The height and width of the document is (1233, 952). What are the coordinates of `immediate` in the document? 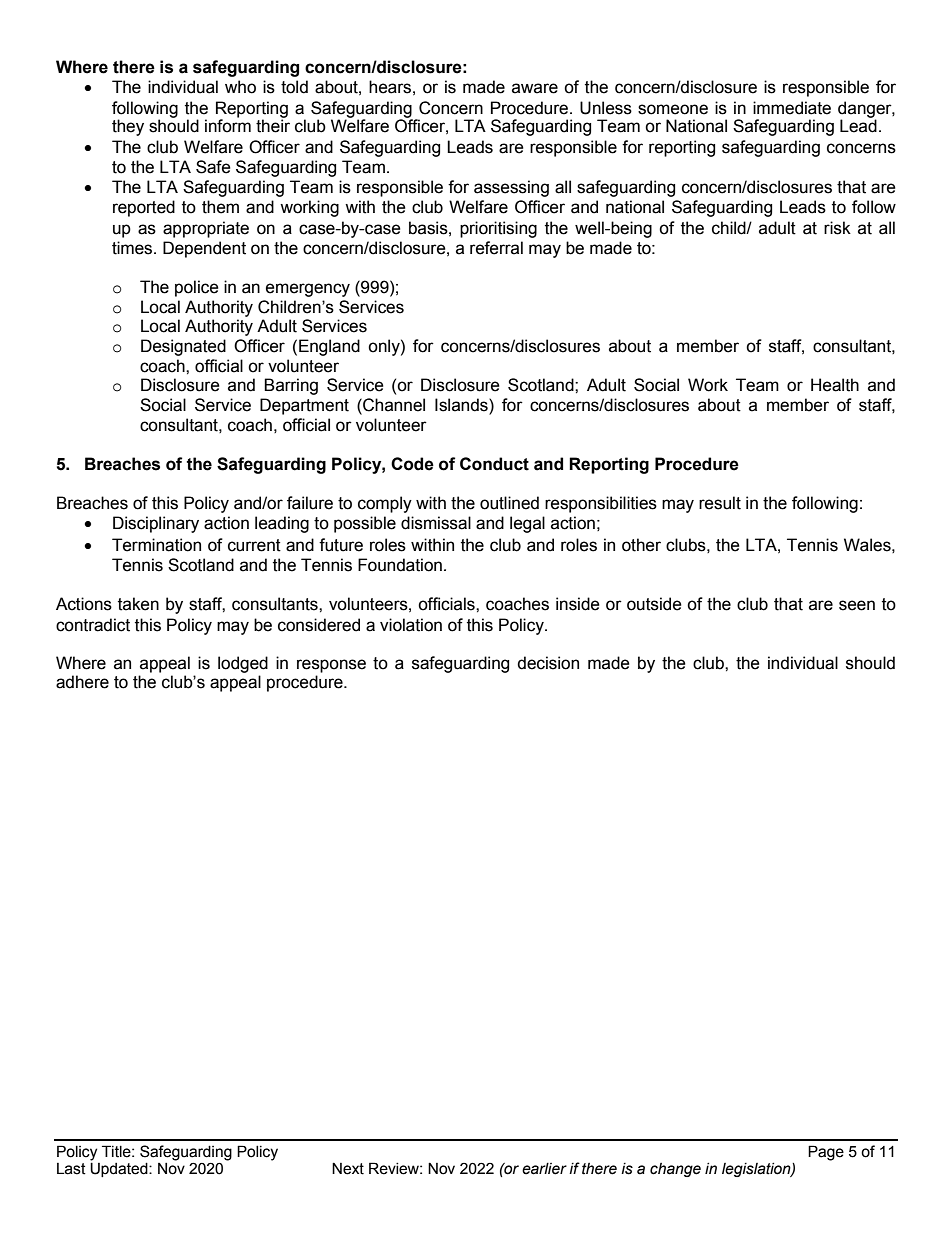 It's located at (792, 108).
